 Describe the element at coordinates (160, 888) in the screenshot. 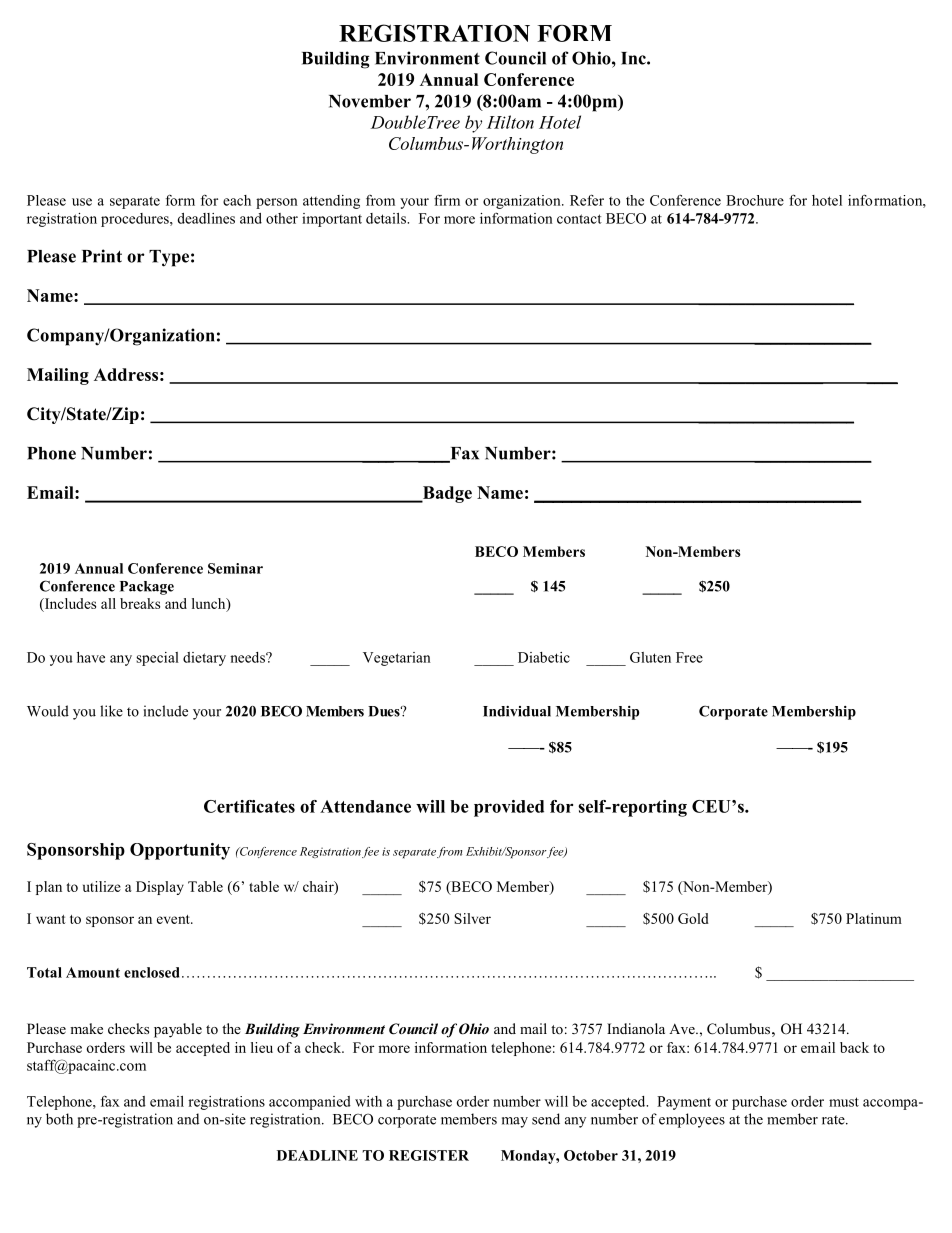

I see `Display` at that location.
